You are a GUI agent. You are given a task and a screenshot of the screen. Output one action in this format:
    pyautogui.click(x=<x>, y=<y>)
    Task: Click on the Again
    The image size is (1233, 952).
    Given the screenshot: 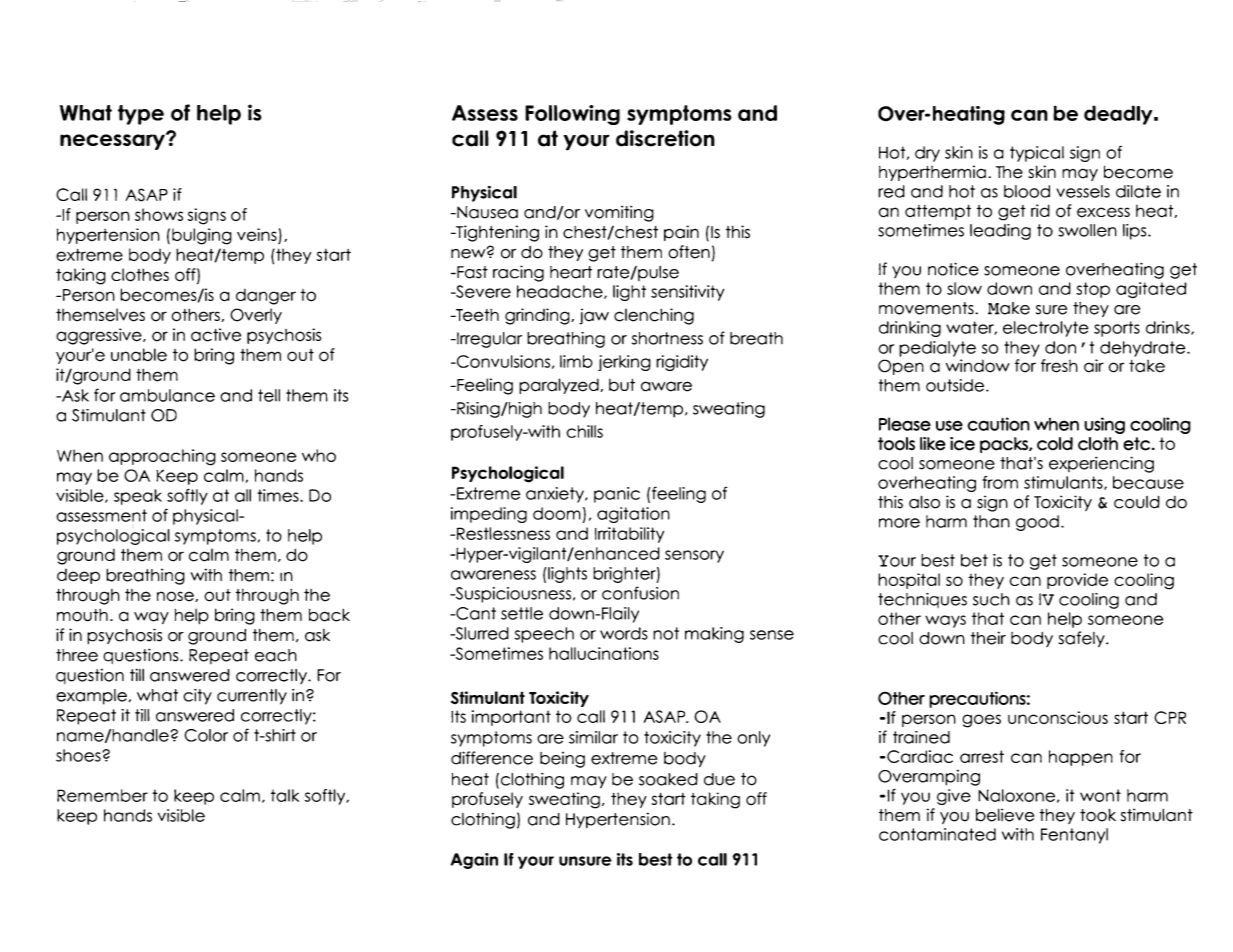 What is the action you would take?
    pyautogui.click(x=474, y=861)
